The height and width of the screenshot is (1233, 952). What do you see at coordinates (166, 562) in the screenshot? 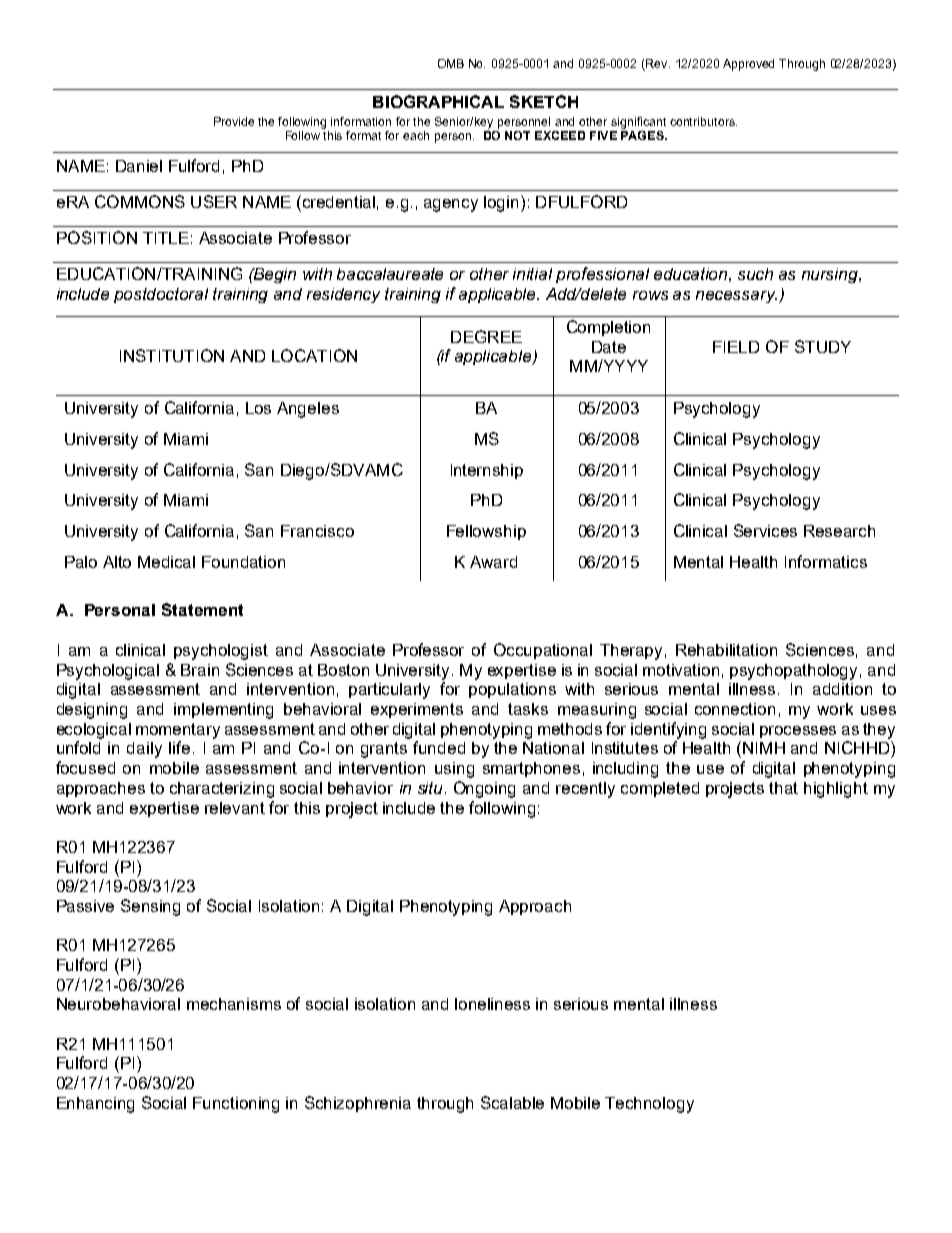
I see `Medical` at bounding box center [166, 562].
